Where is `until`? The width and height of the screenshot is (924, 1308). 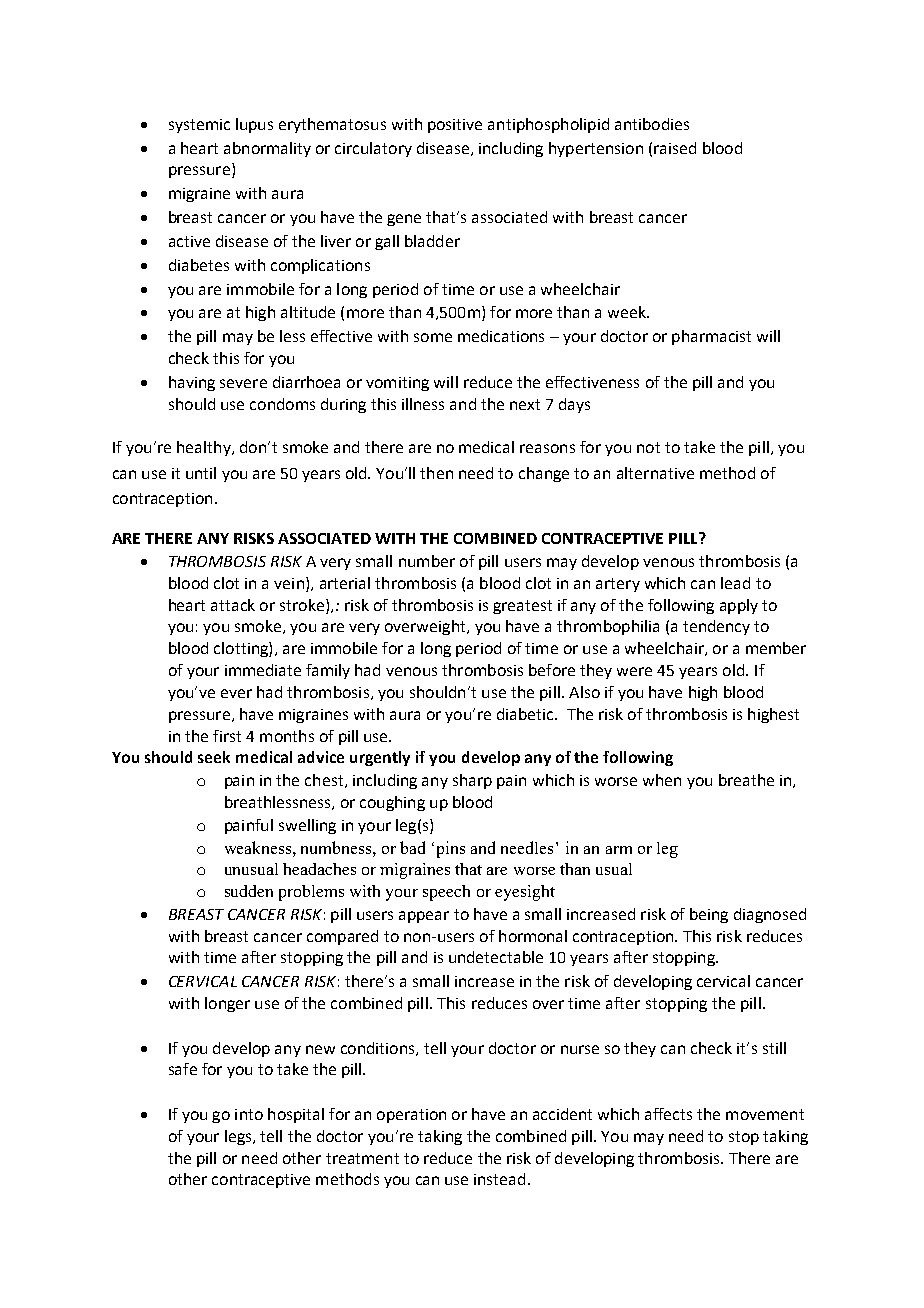
until is located at coordinates (201, 473).
